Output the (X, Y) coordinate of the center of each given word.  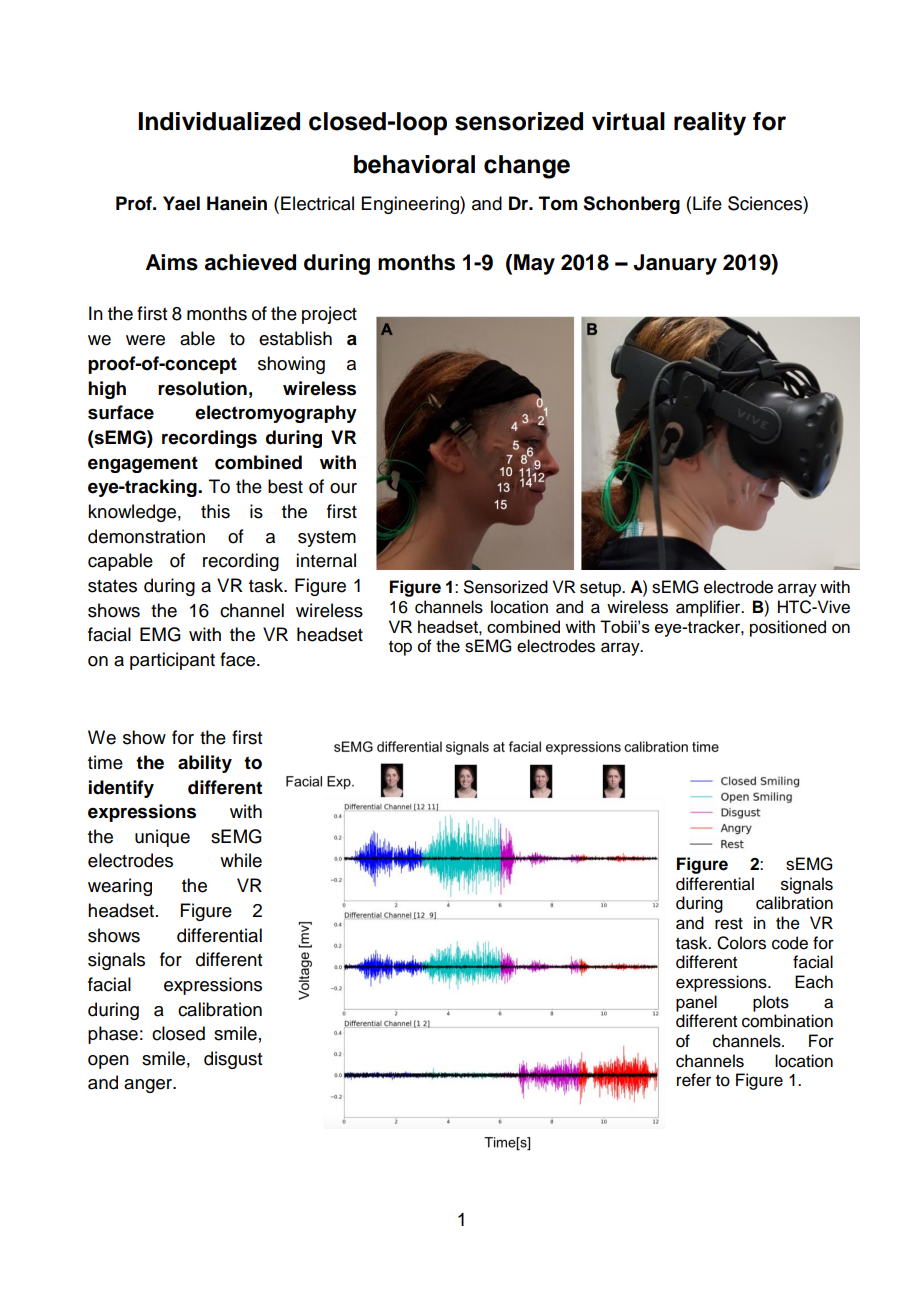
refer (694, 1080)
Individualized (219, 121)
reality (710, 124)
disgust (233, 1060)
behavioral (414, 164)
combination (787, 1021)
